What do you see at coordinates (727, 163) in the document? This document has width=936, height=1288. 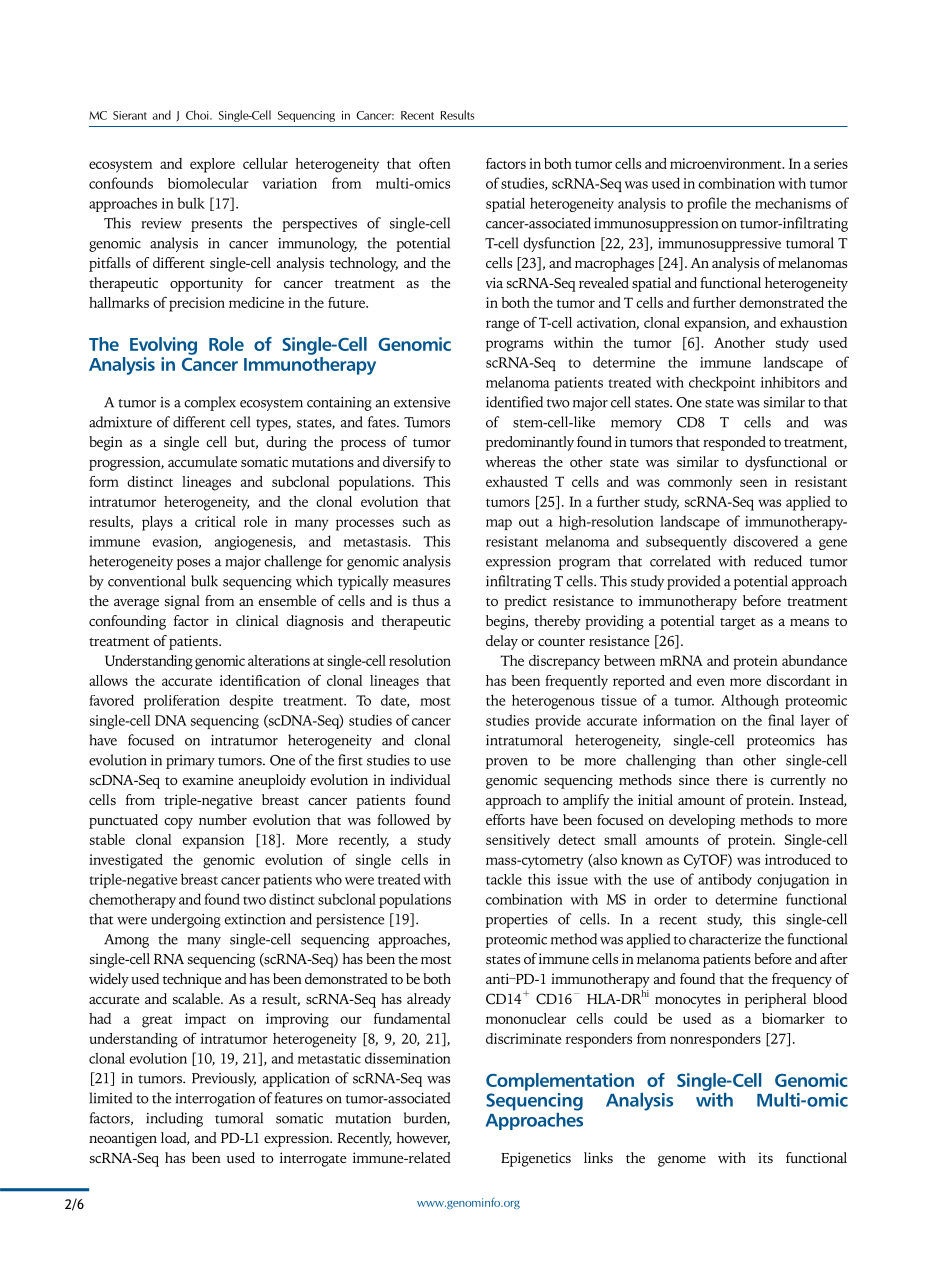 I see `microenvironment` at bounding box center [727, 163].
